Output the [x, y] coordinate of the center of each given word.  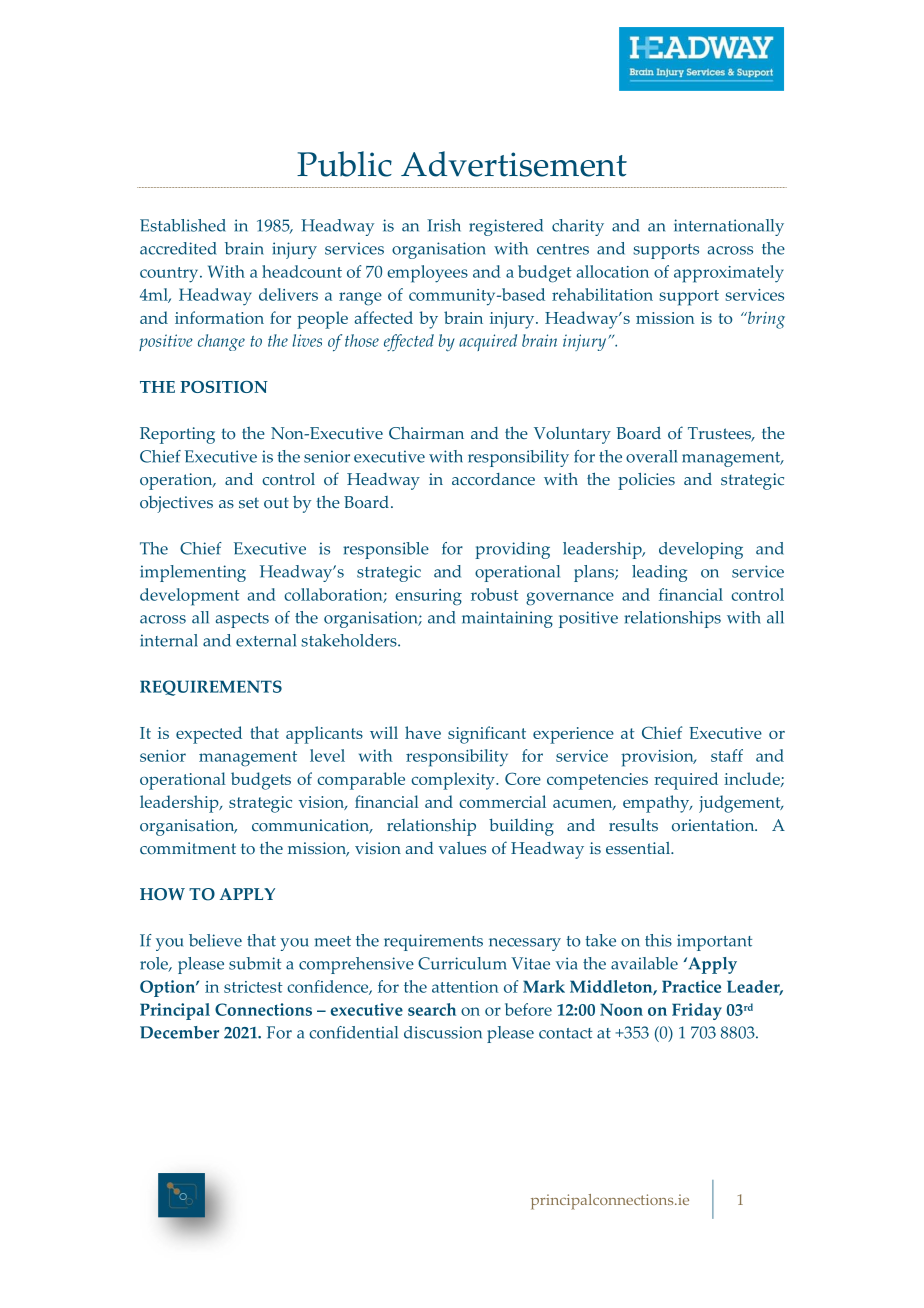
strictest [253, 987]
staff [727, 755]
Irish [444, 225]
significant [487, 735]
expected [209, 735]
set [249, 503]
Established [183, 225]
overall [651, 456]
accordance [493, 479]
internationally [729, 227]
